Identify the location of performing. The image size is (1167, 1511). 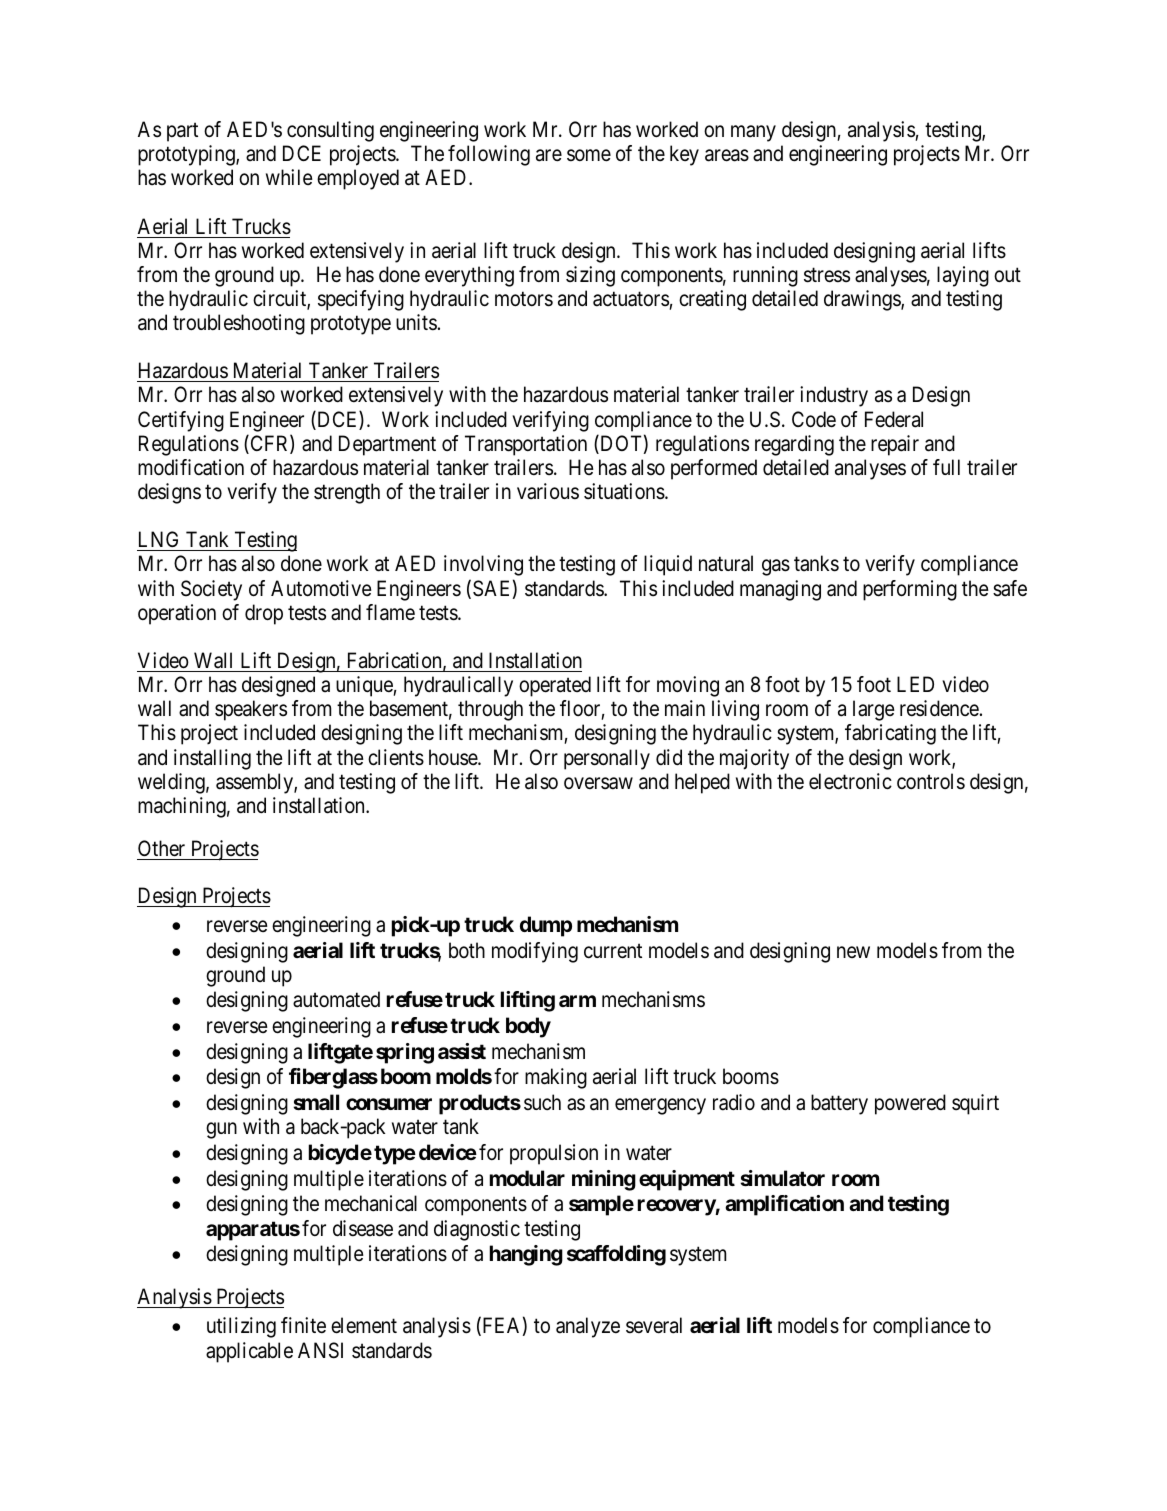
(910, 590).
